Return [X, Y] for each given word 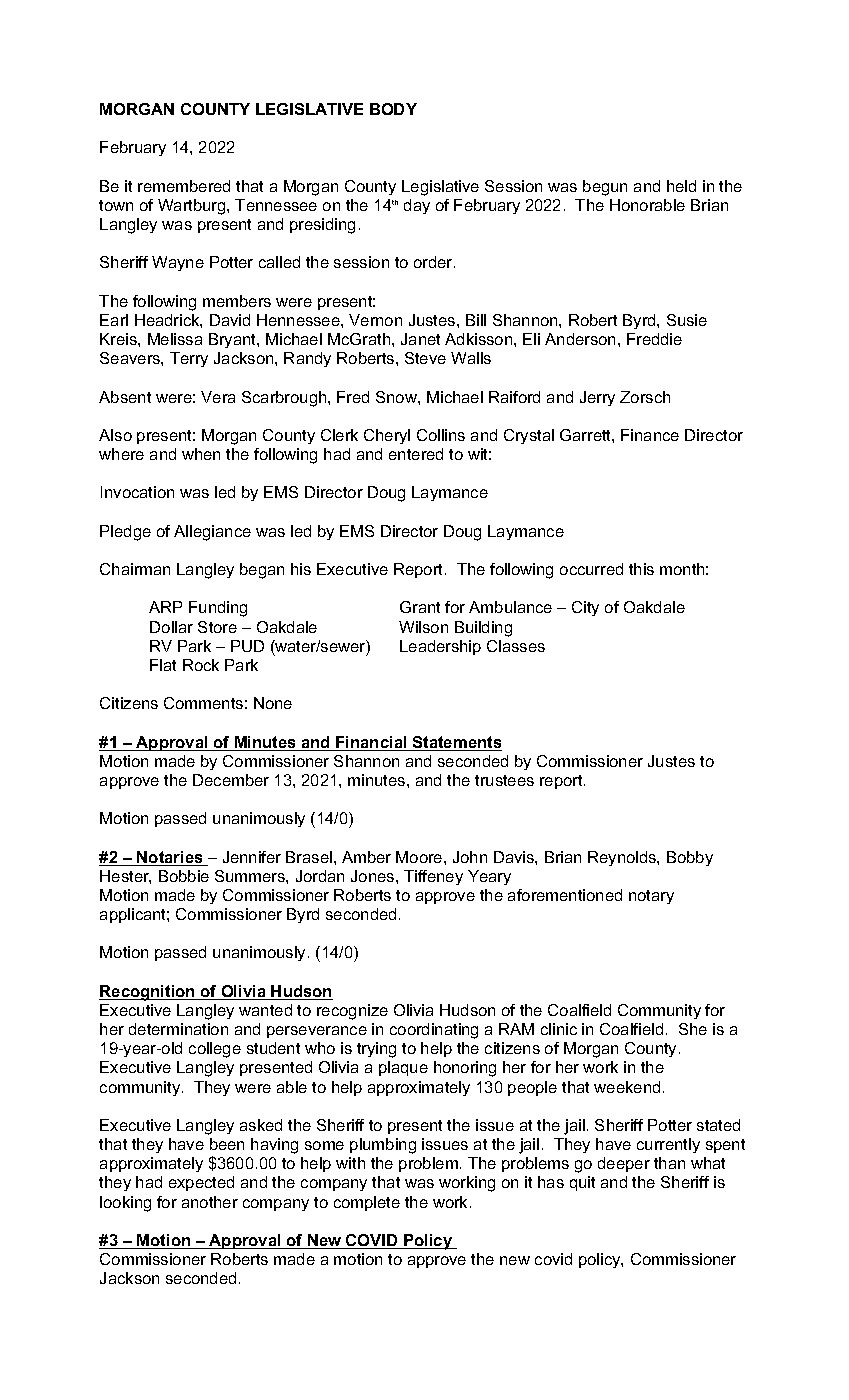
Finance [650, 435]
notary [651, 897]
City [585, 608]
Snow [397, 397]
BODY [393, 109]
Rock [201, 665]
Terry [189, 359]
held [681, 186]
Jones [374, 876]
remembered [184, 186]
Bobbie [184, 876]
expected [201, 1183]
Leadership [440, 647]
